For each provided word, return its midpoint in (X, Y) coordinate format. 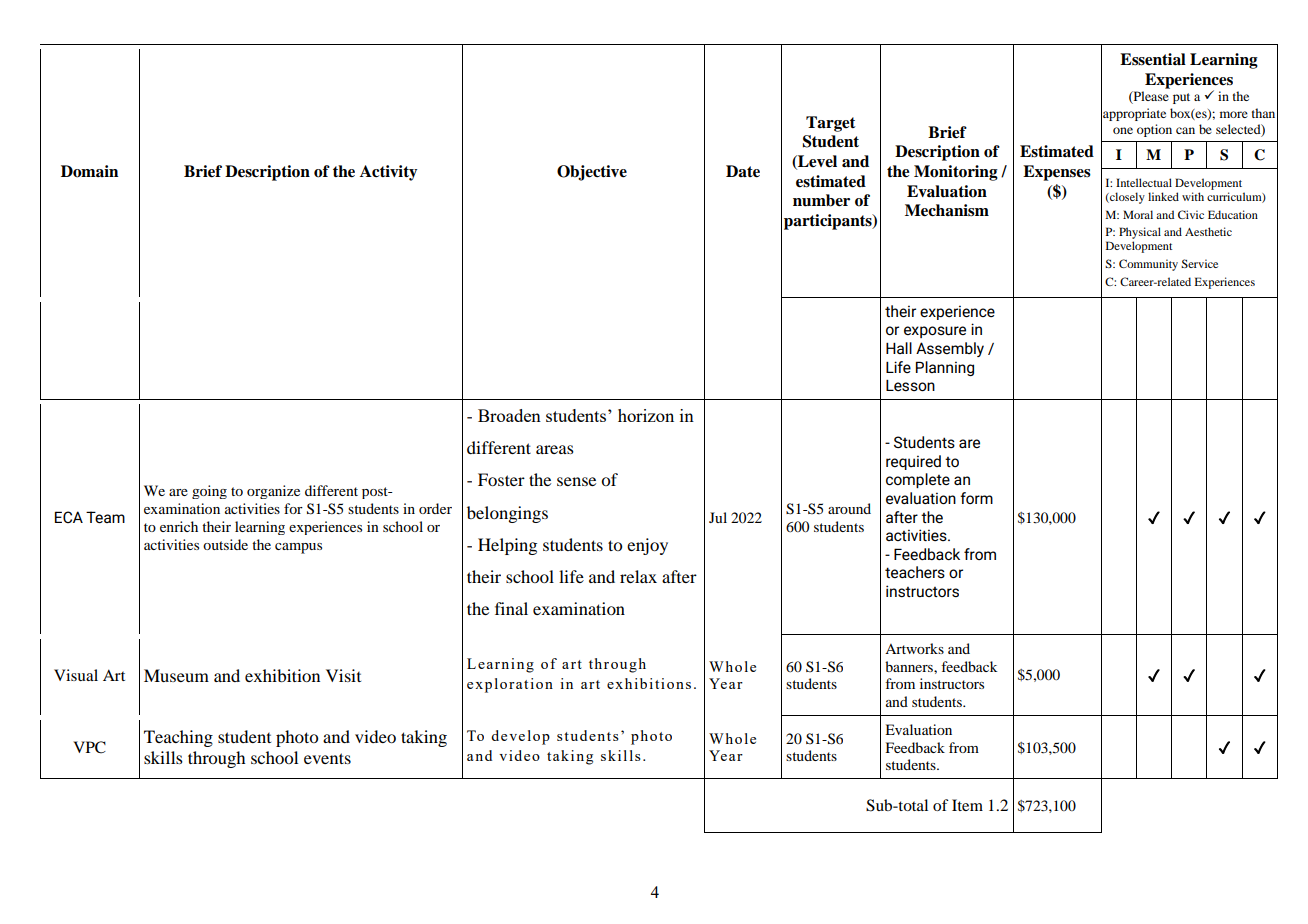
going (209, 492)
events (327, 758)
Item (967, 805)
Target (830, 124)
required (913, 462)
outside (225, 544)
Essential (1153, 59)
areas (555, 449)
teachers (915, 572)
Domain (89, 171)
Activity (388, 173)
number (821, 200)
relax (638, 576)
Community (1148, 265)
